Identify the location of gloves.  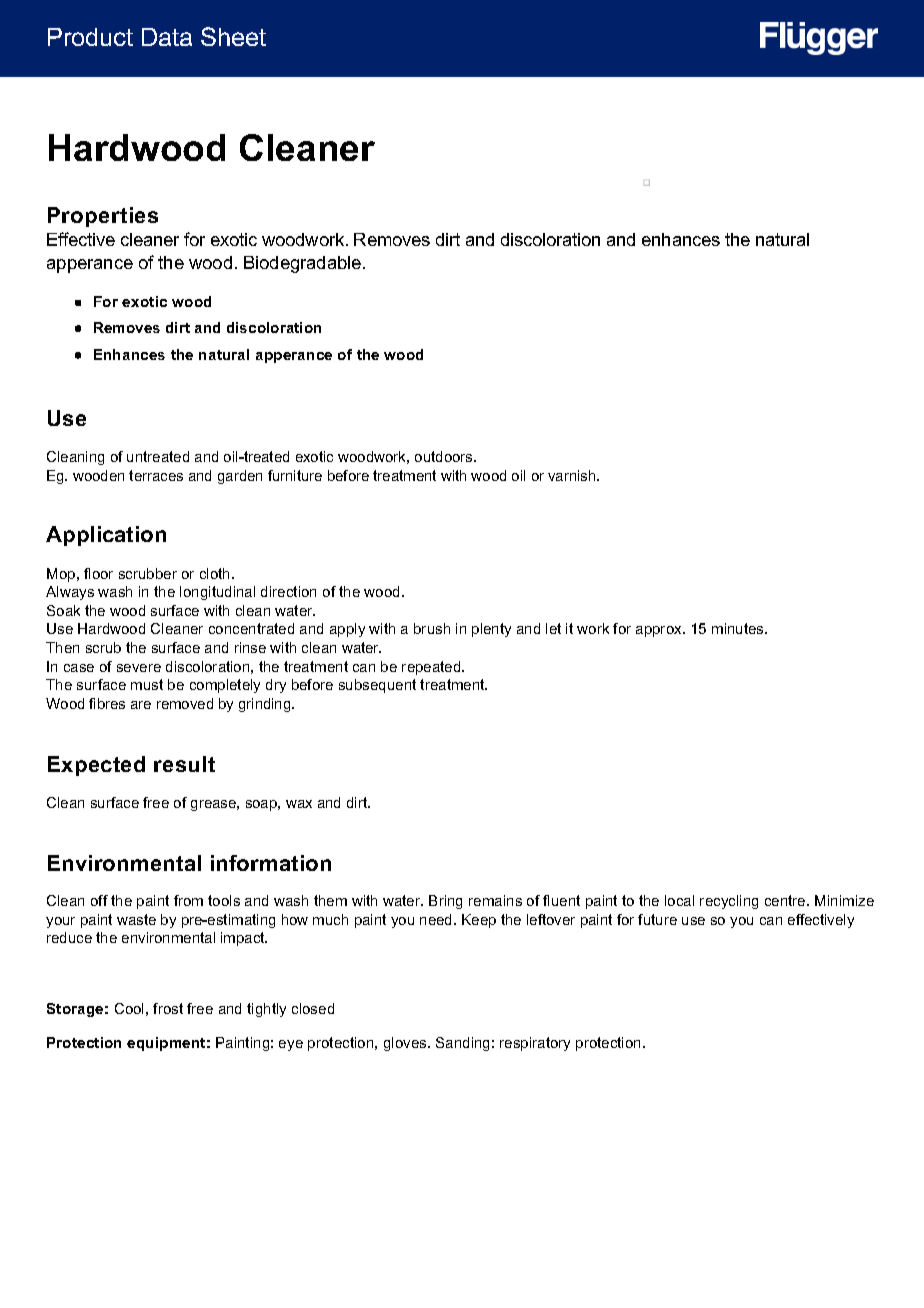
(406, 1044).
